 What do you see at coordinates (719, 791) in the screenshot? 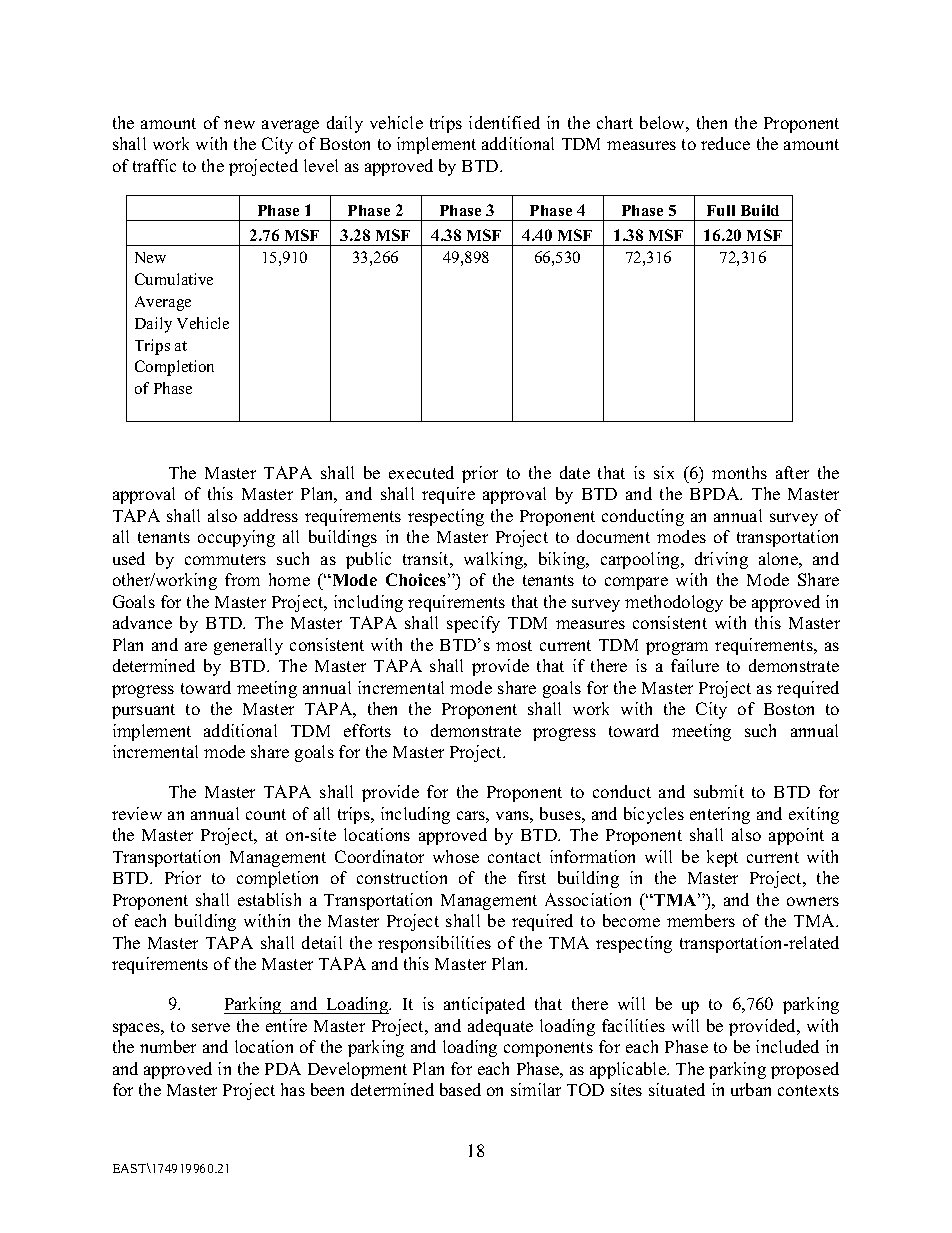
I see `submit` at bounding box center [719, 791].
